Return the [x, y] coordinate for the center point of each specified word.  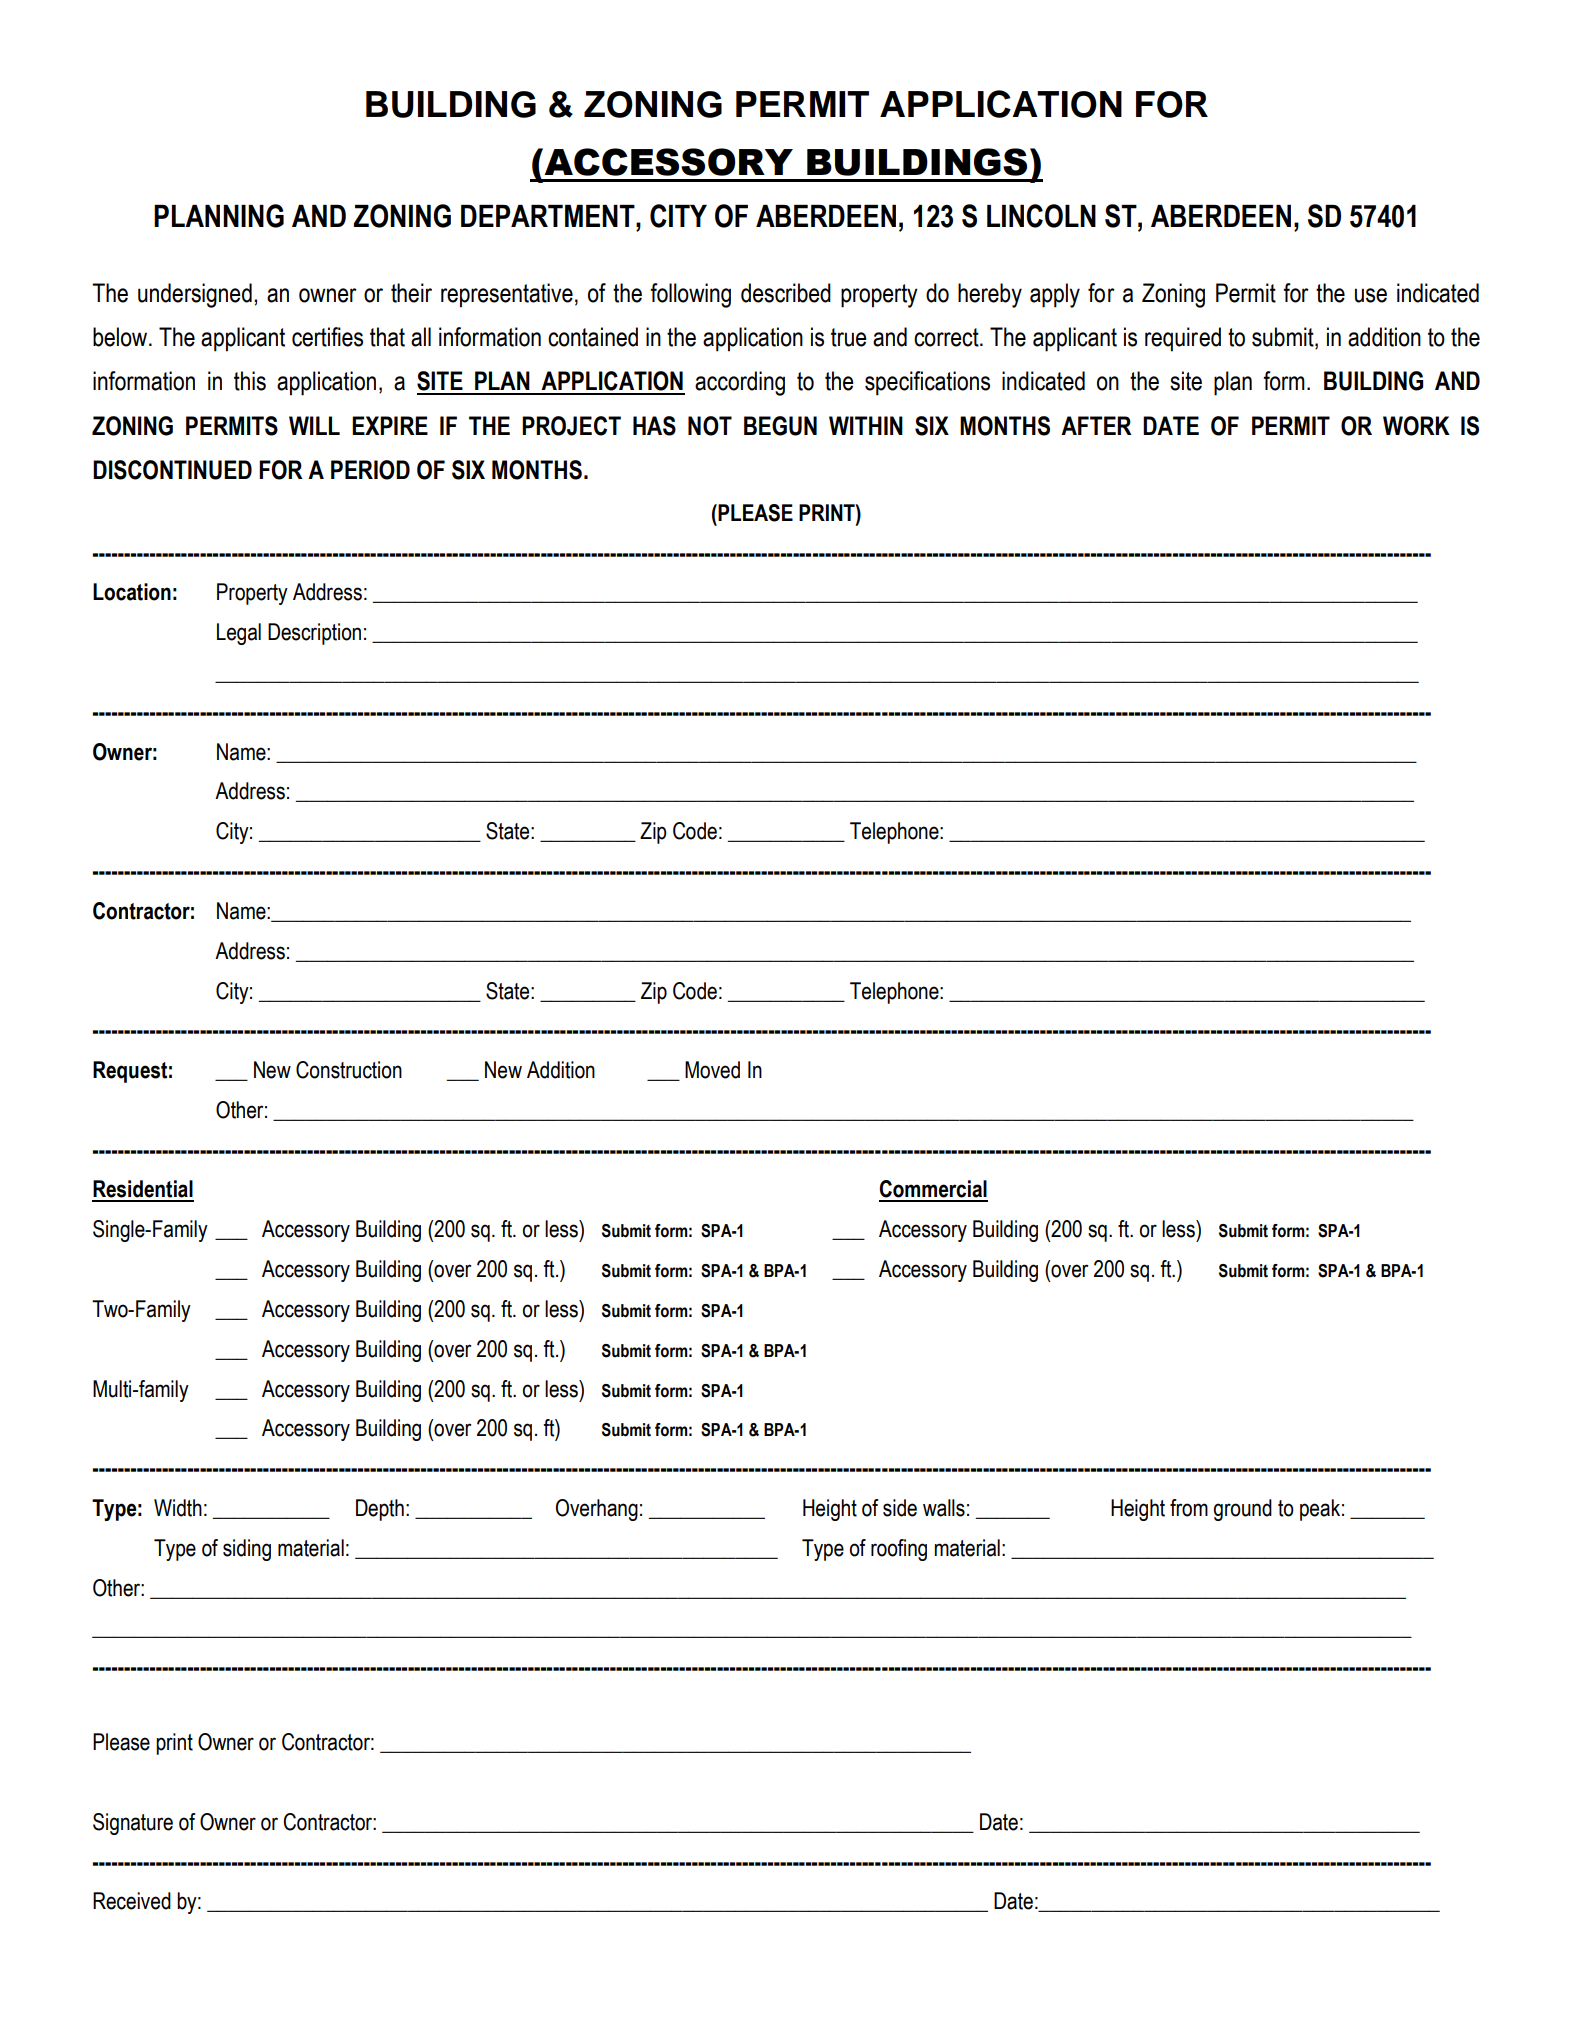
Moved [712, 1070]
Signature [133, 1824]
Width [178, 1508]
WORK [1416, 426]
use [1371, 295]
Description [314, 634]
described [786, 293]
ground [1243, 1510]
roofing [899, 1550]
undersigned [195, 295]
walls [944, 1508]
